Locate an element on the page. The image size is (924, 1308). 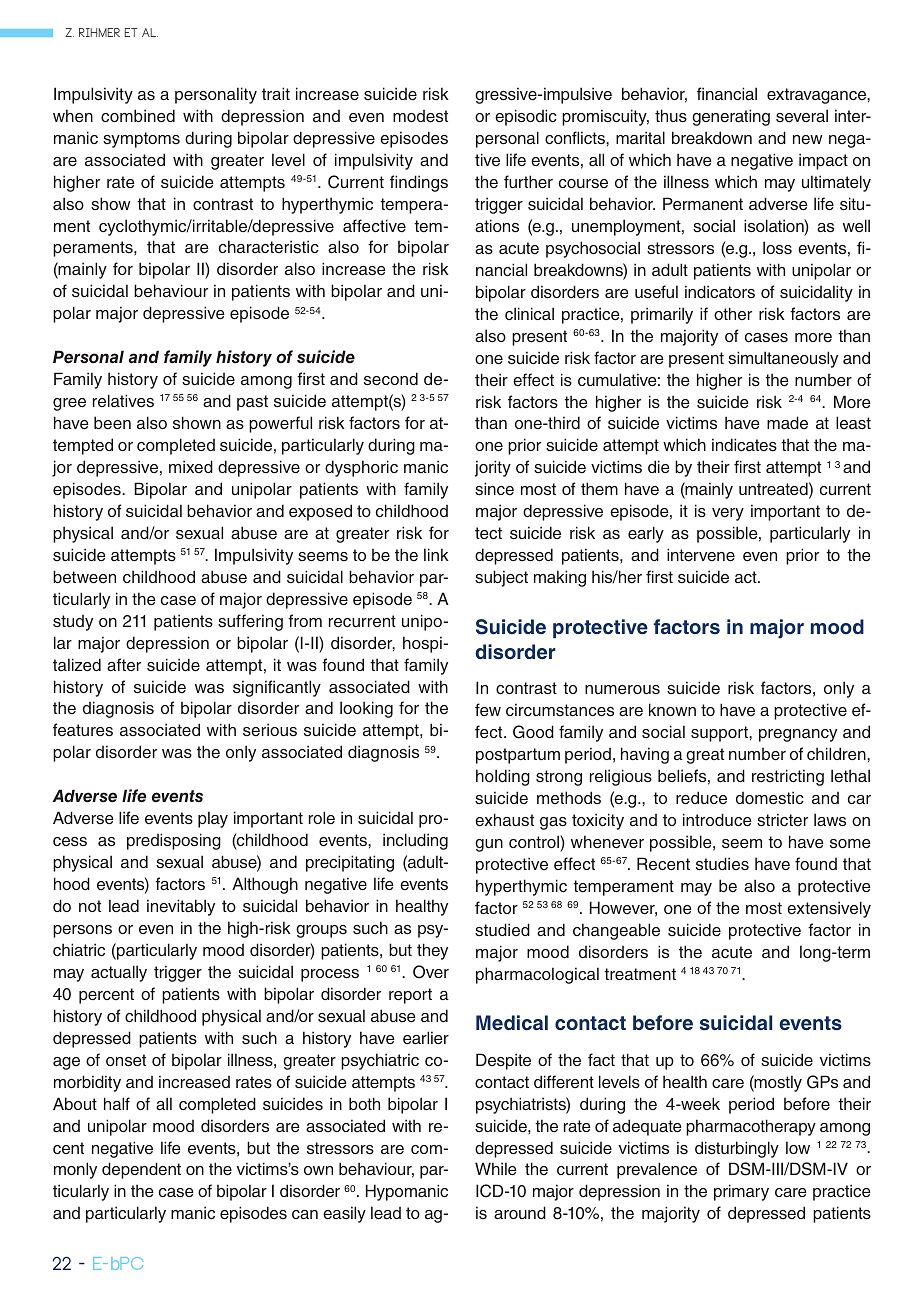
While is located at coordinates (496, 1169).
